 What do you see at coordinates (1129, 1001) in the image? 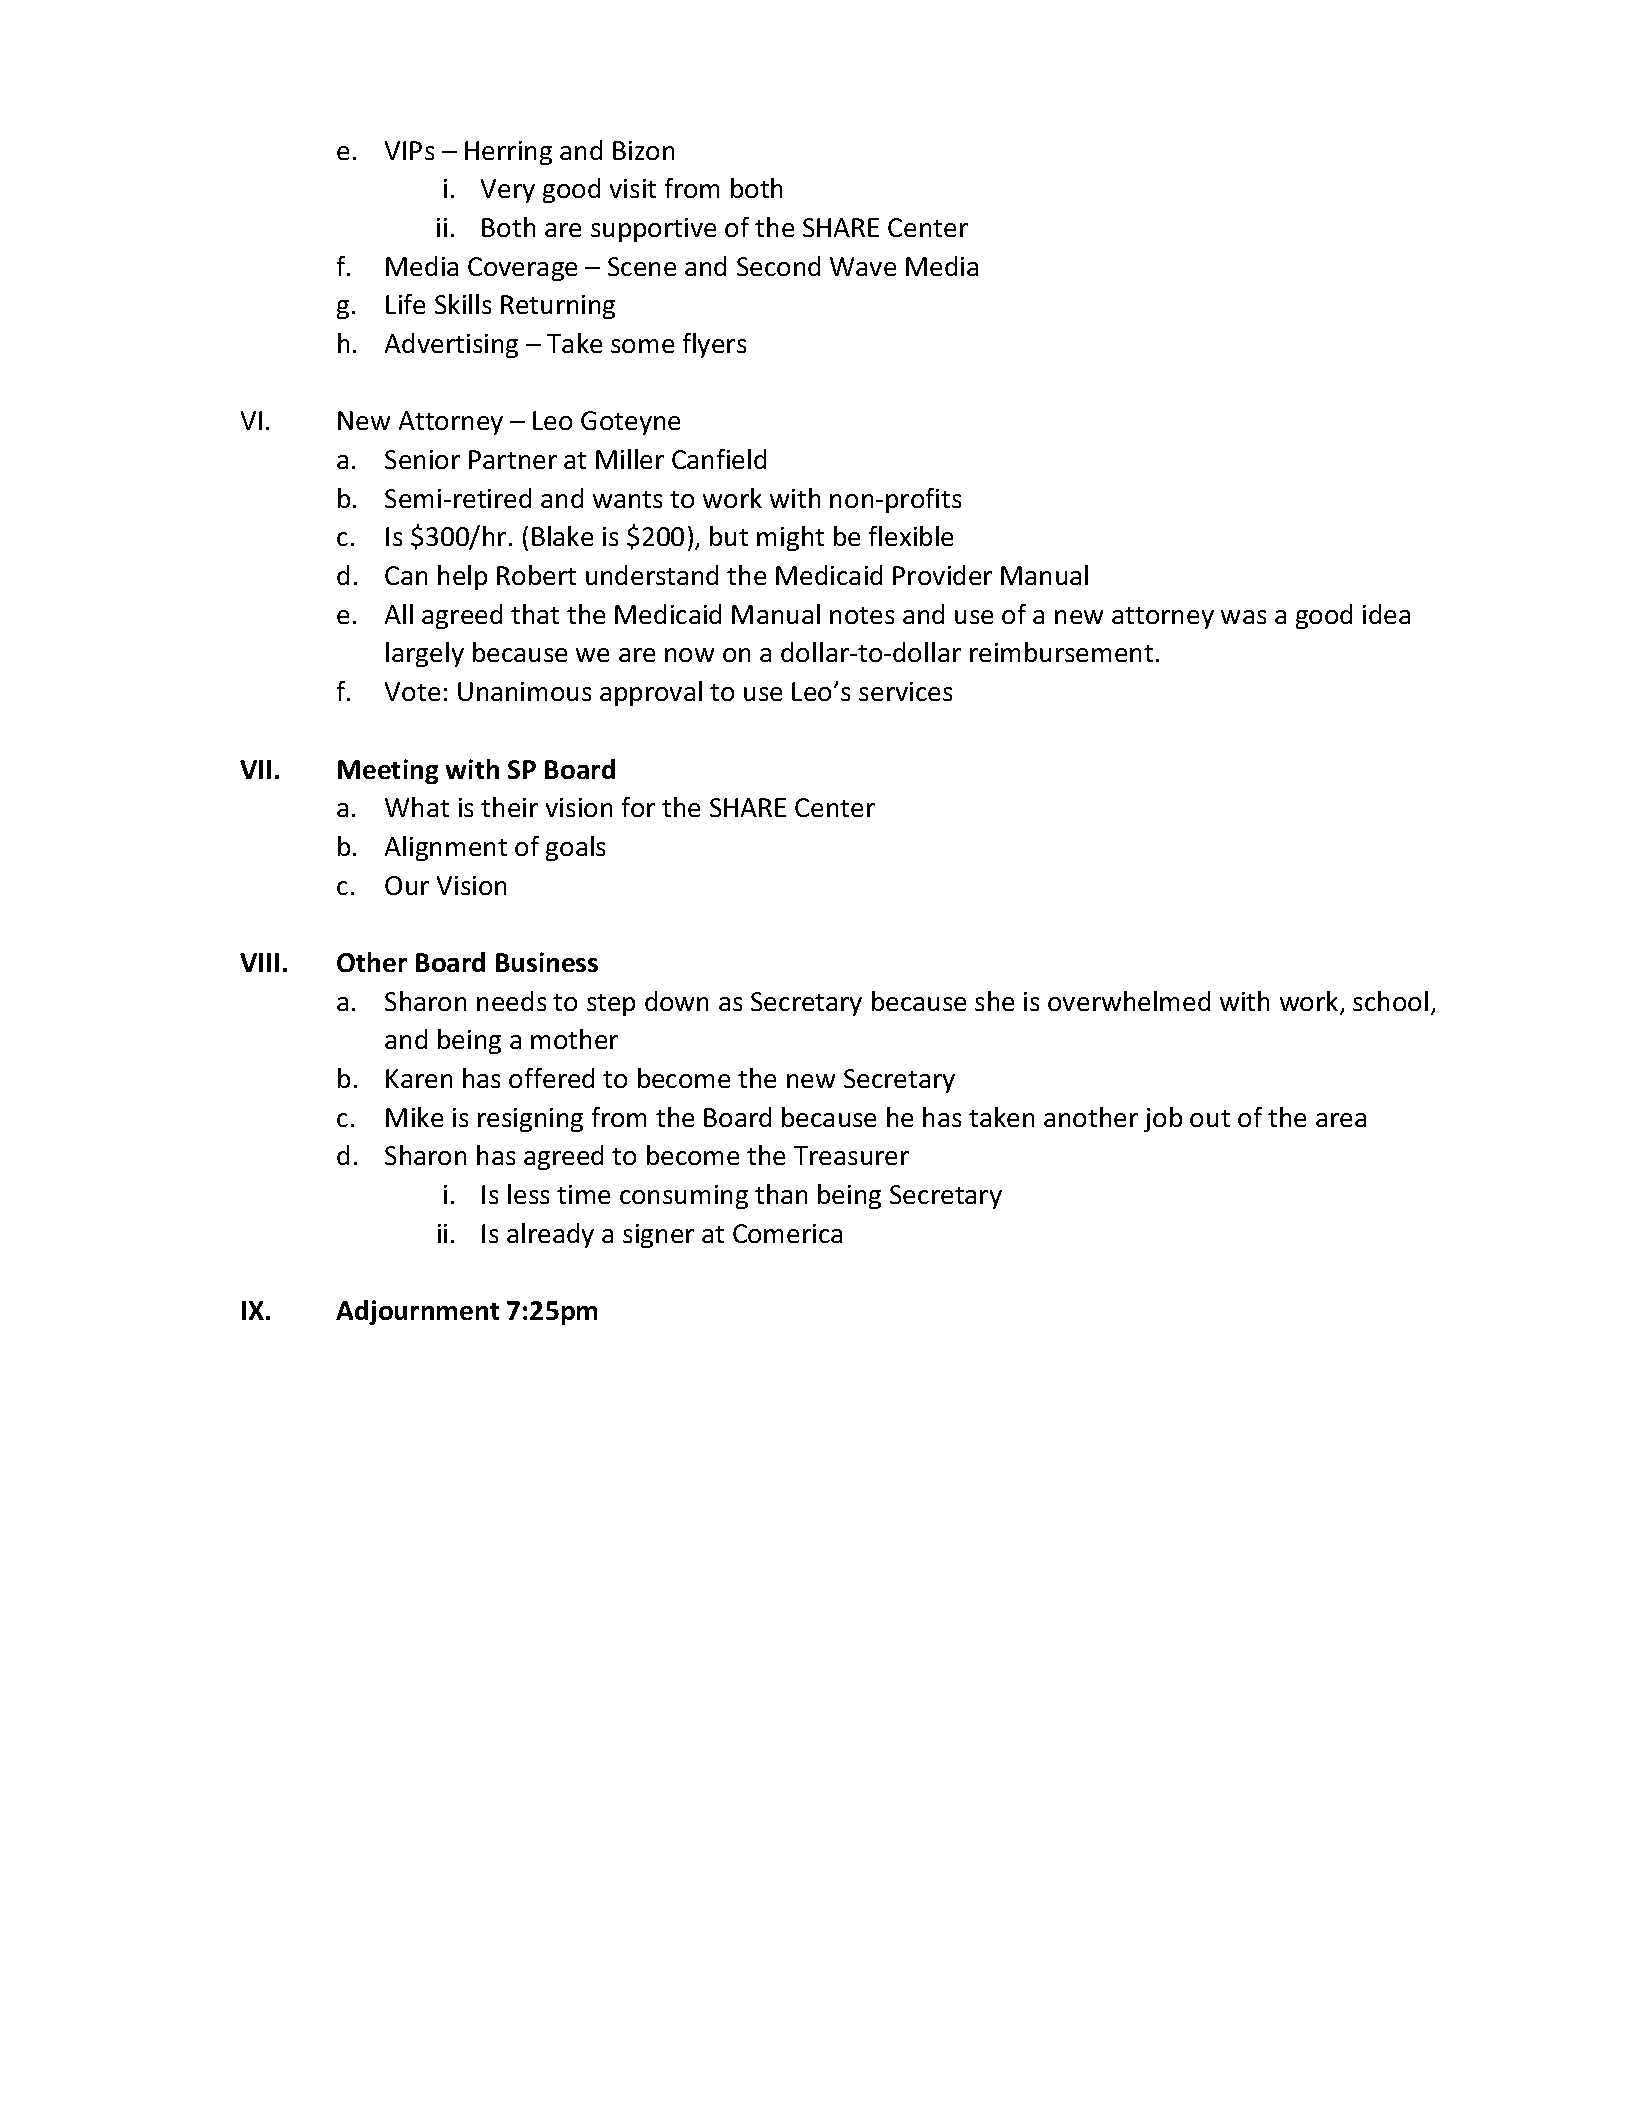
I see `overwhelmed` at bounding box center [1129, 1001].
